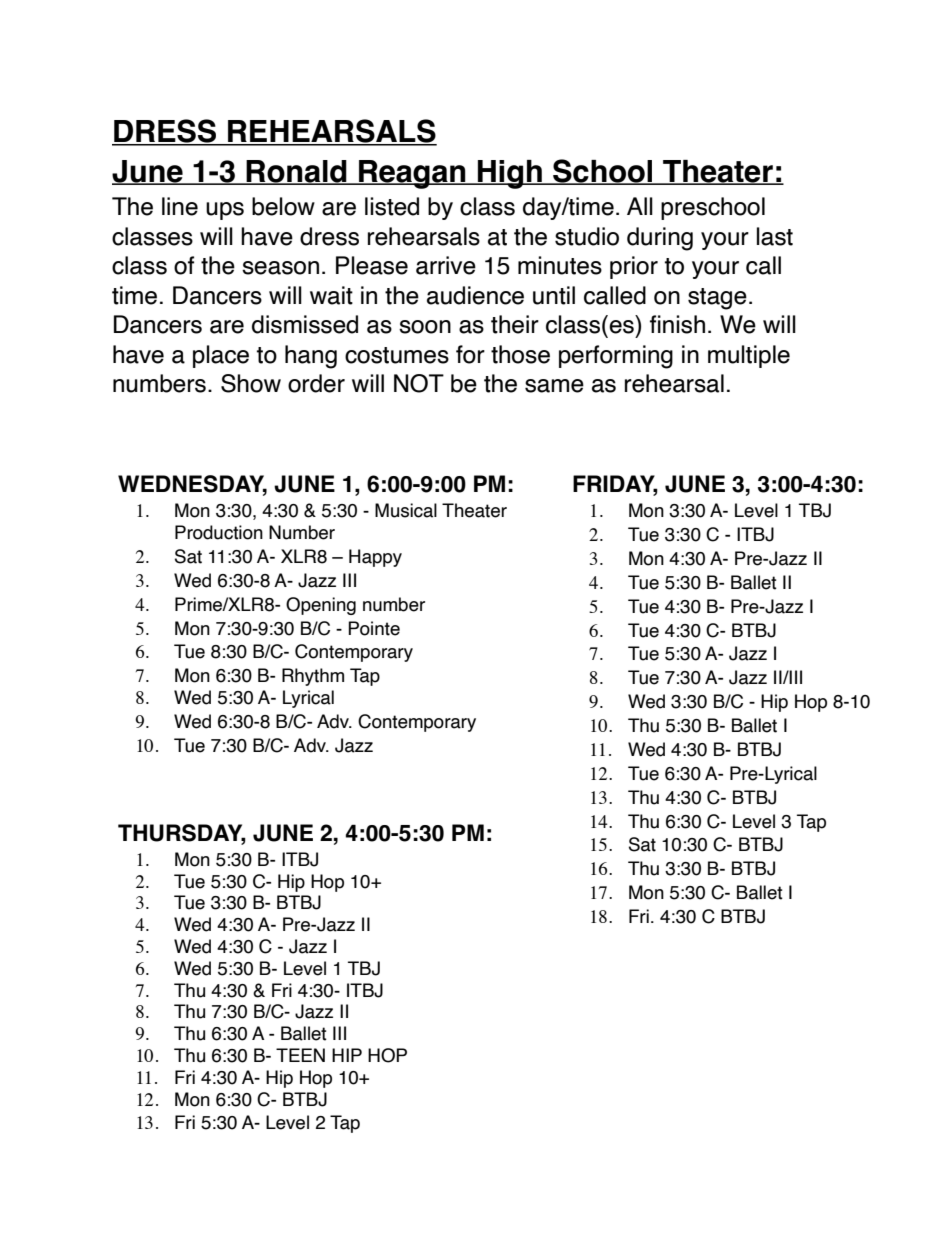  I want to click on season, so click(280, 268).
